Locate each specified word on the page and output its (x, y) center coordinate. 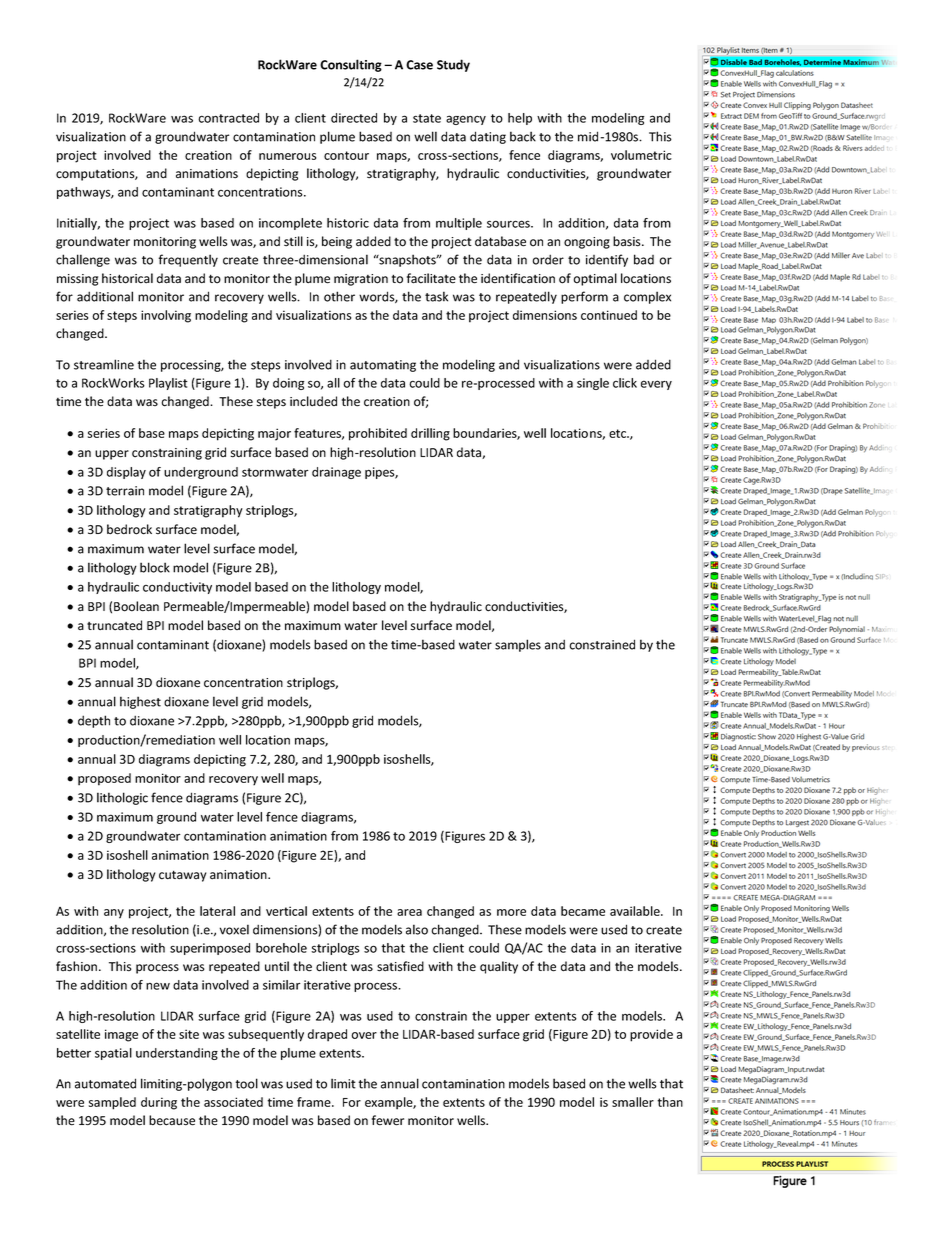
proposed (104, 779)
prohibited (378, 434)
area (409, 912)
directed (354, 118)
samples (518, 645)
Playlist (168, 384)
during (159, 1103)
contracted (228, 118)
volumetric (641, 155)
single (593, 384)
